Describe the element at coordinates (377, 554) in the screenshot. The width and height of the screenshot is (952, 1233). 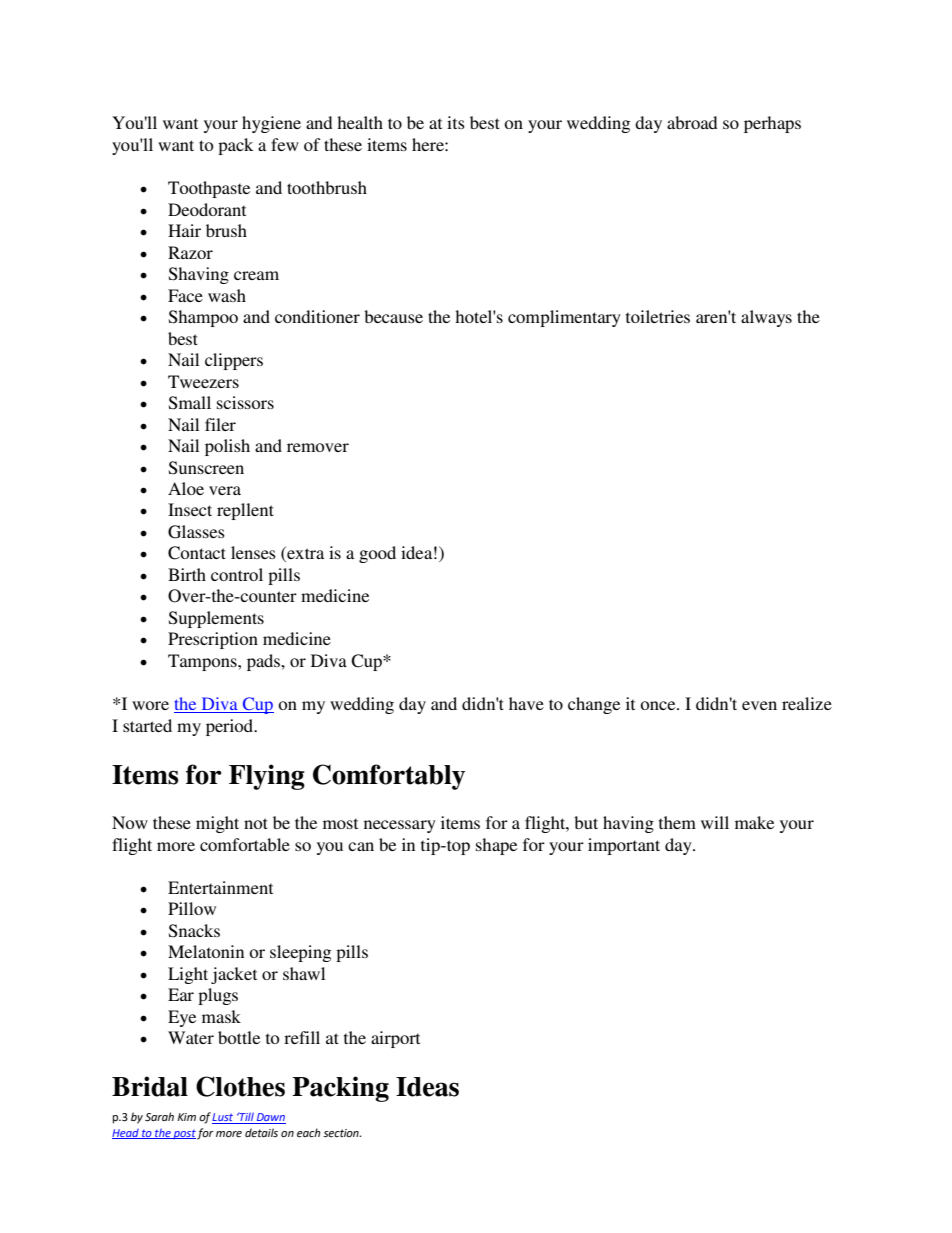
I see `good` at that location.
